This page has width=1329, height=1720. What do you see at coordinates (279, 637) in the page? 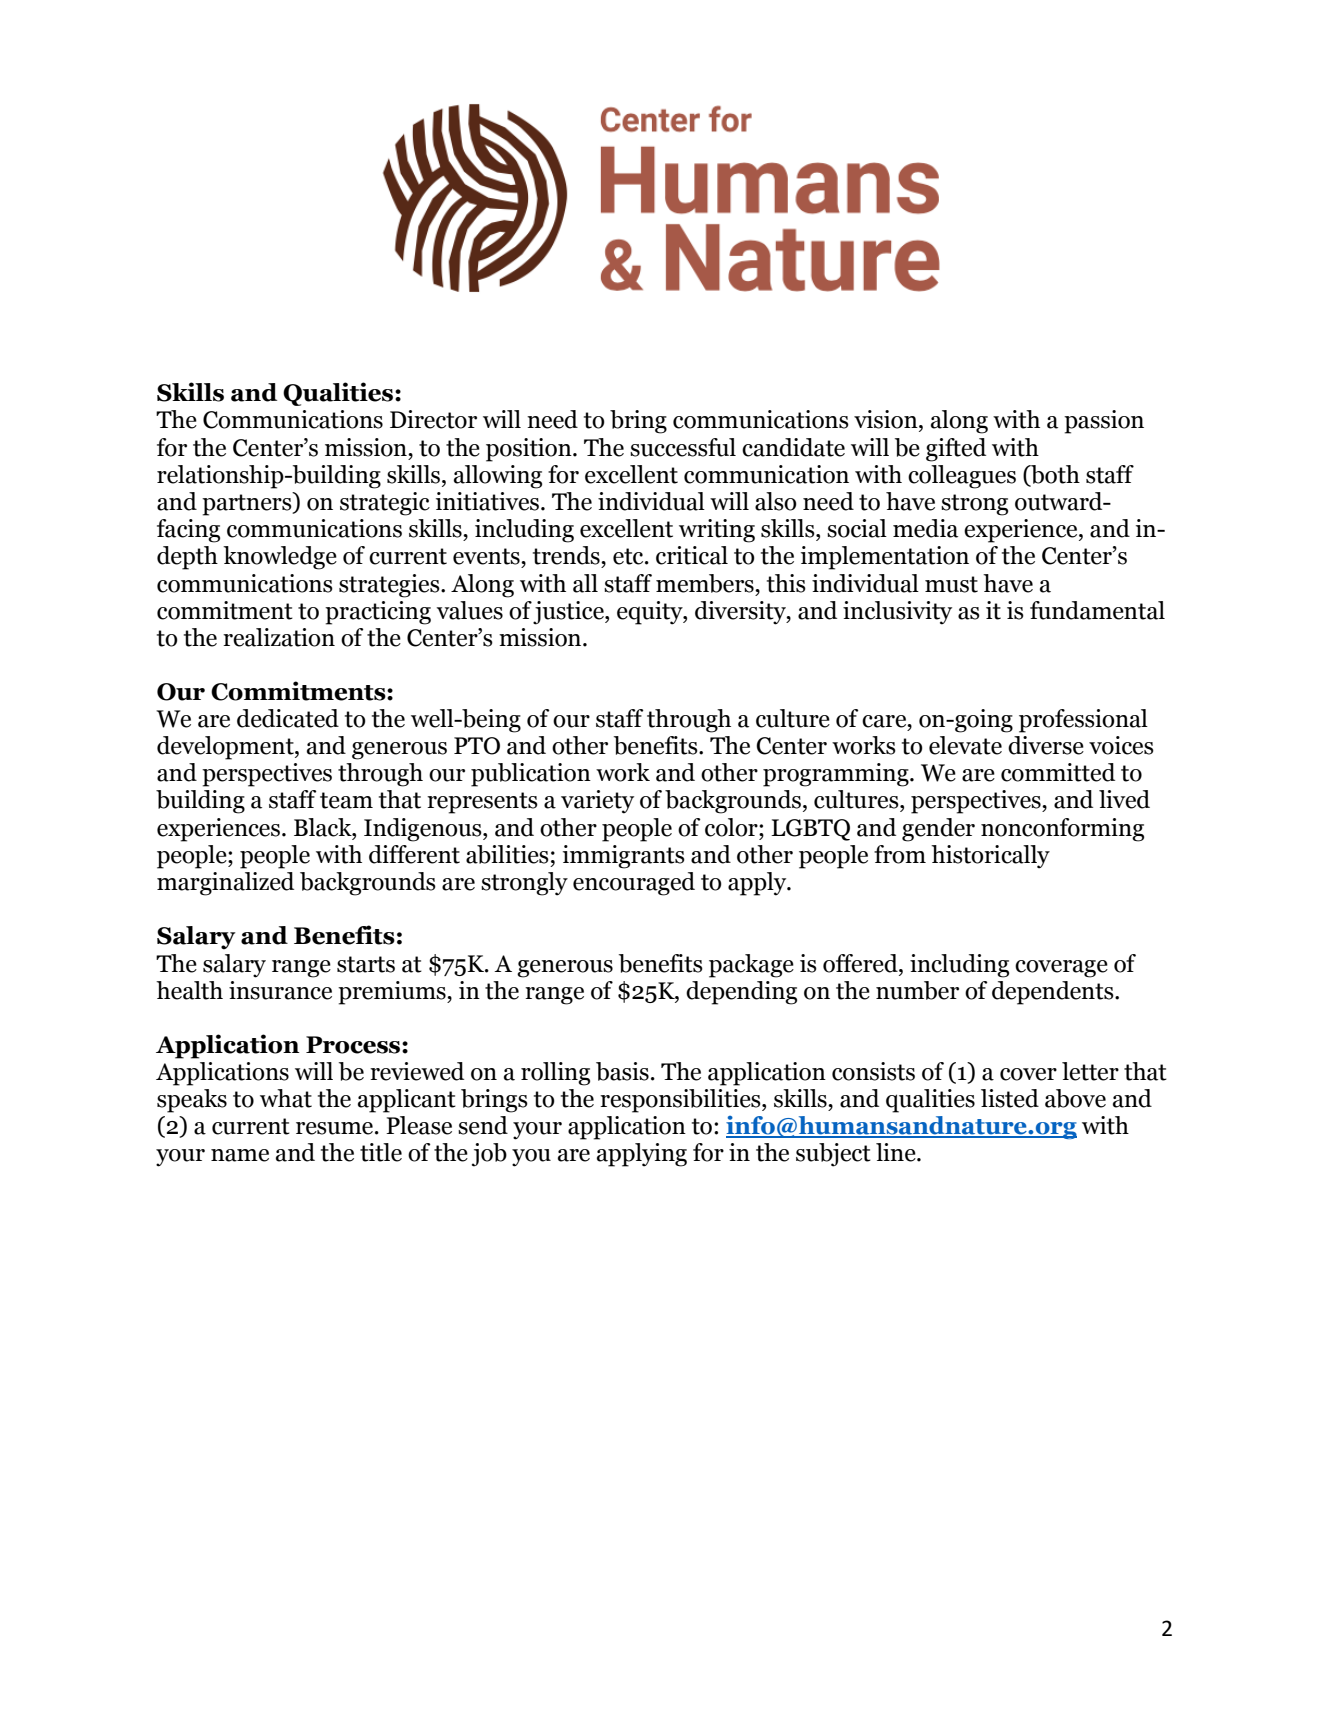
I see `realization` at bounding box center [279, 637].
